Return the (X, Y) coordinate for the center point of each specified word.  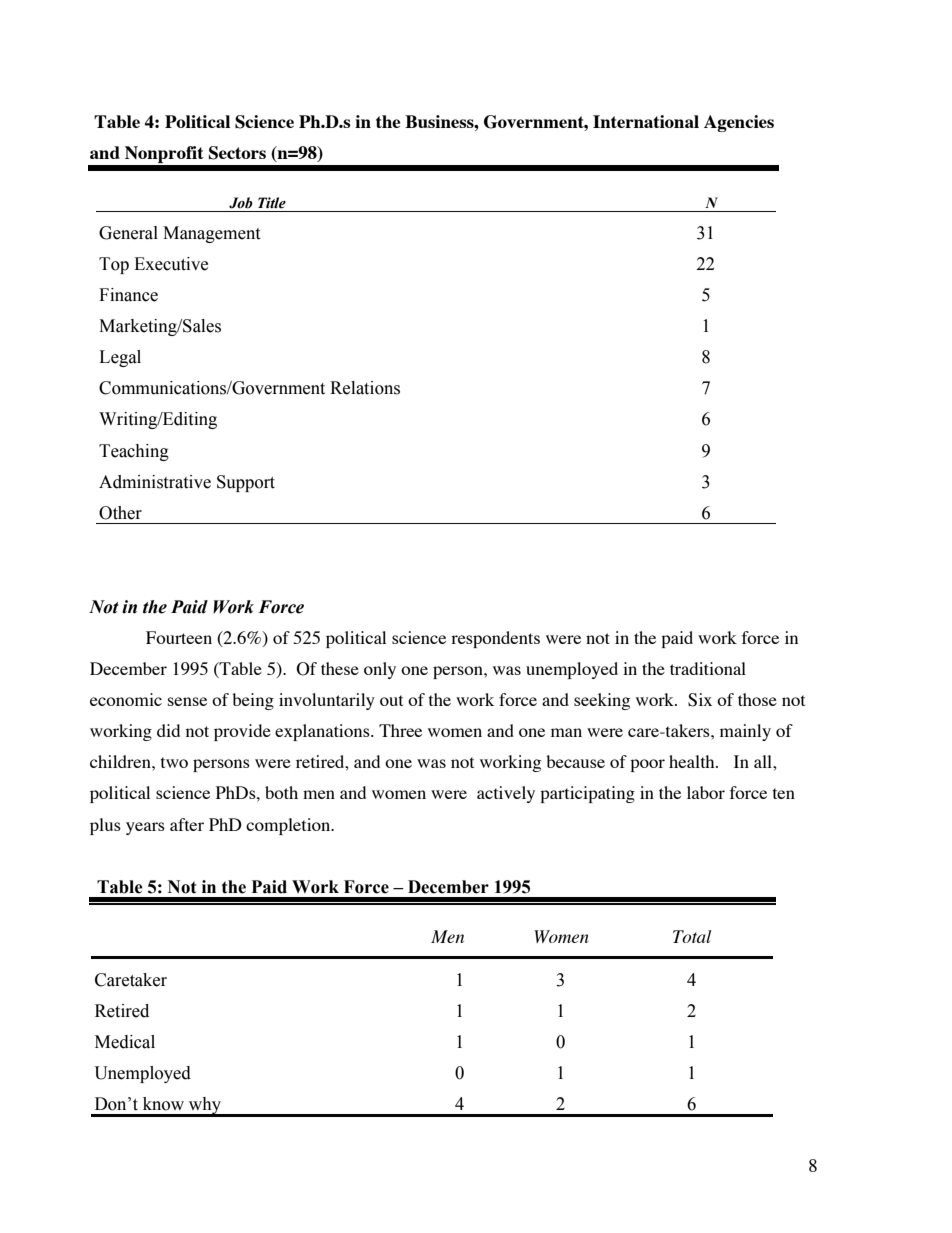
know (163, 1104)
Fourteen (179, 637)
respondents (495, 639)
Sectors (237, 153)
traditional (708, 668)
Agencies (739, 123)
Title (272, 203)
